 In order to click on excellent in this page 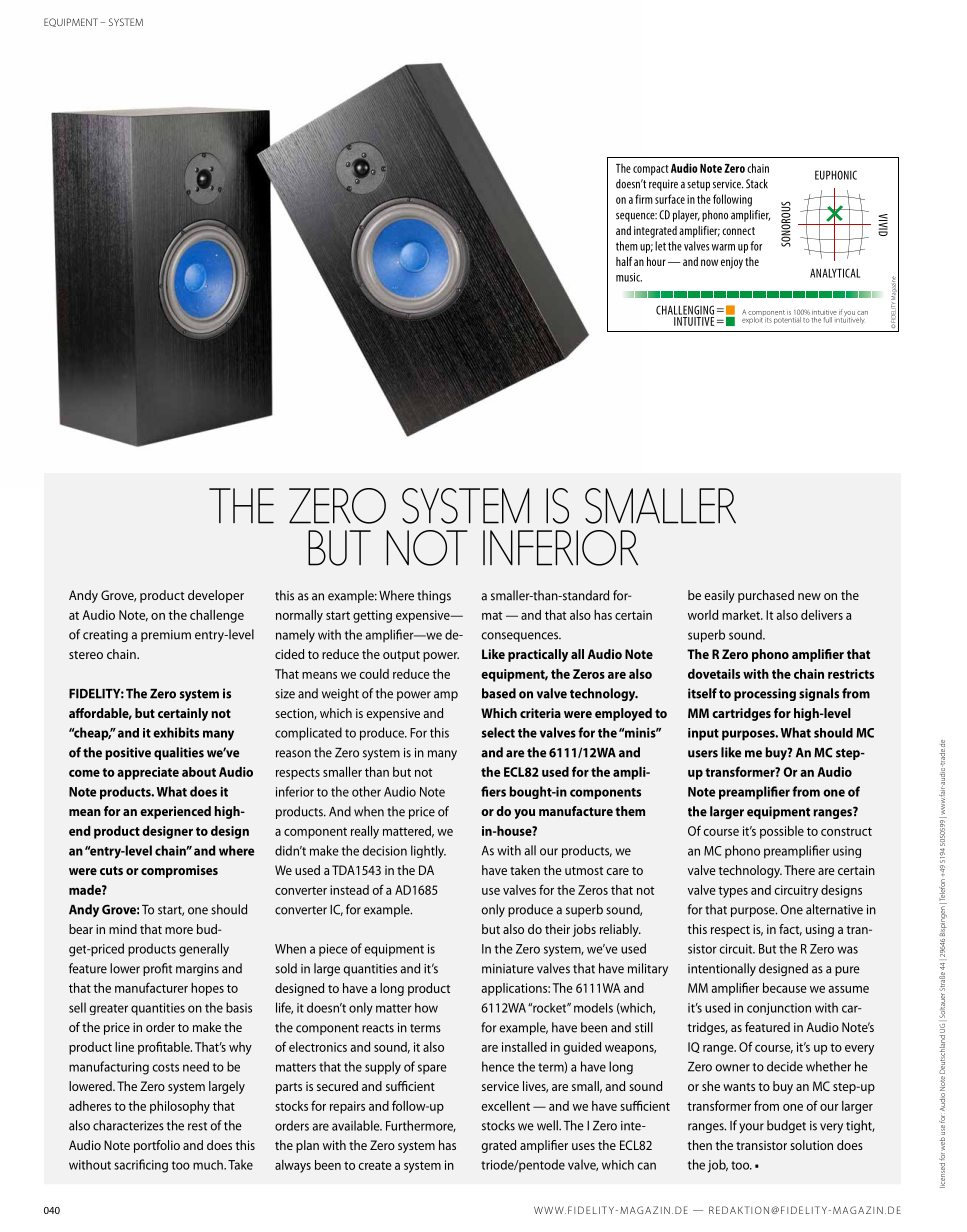, I will do `click(505, 1106)`.
